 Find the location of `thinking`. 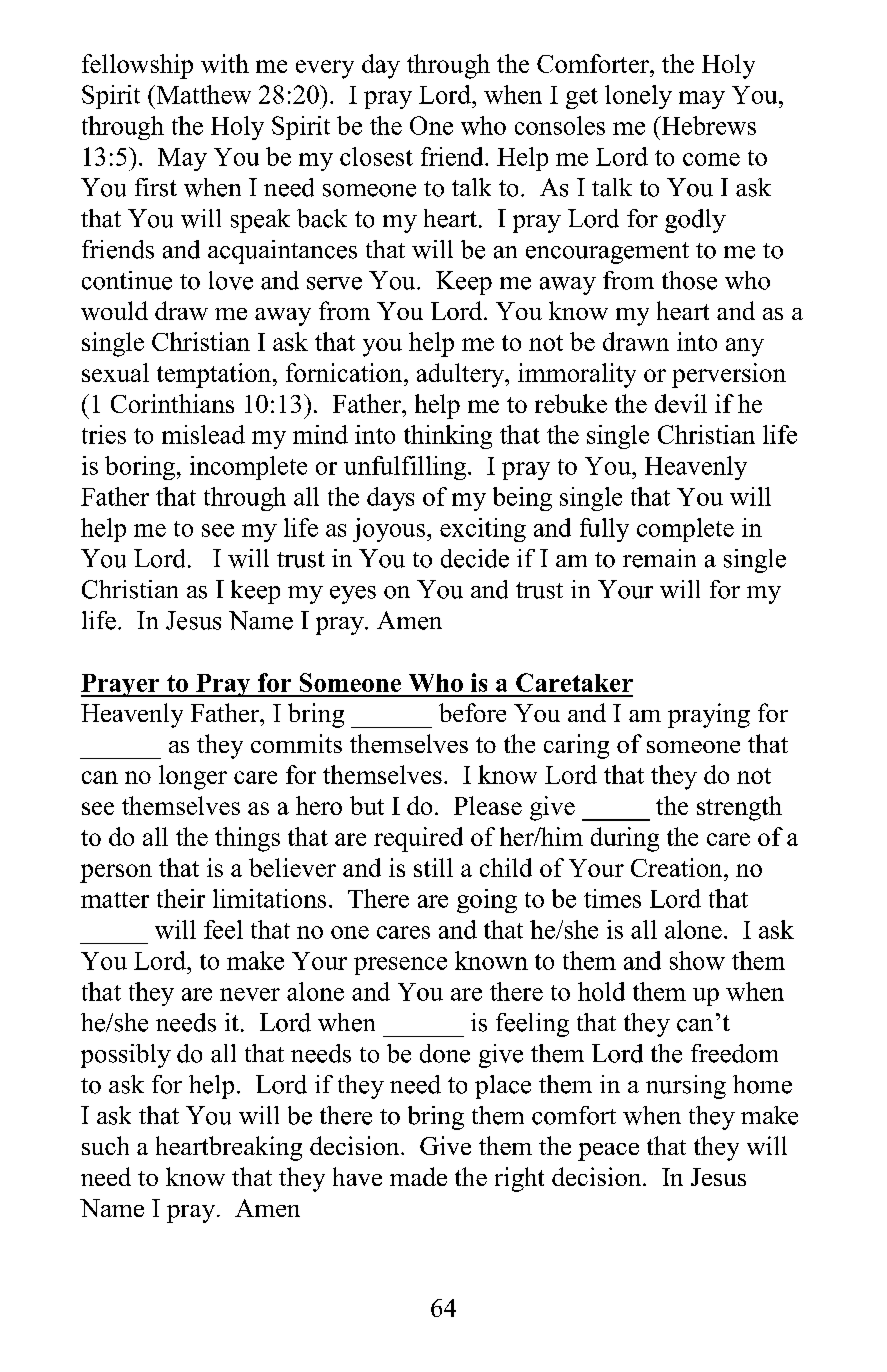

thinking is located at coordinates (448, 437).
